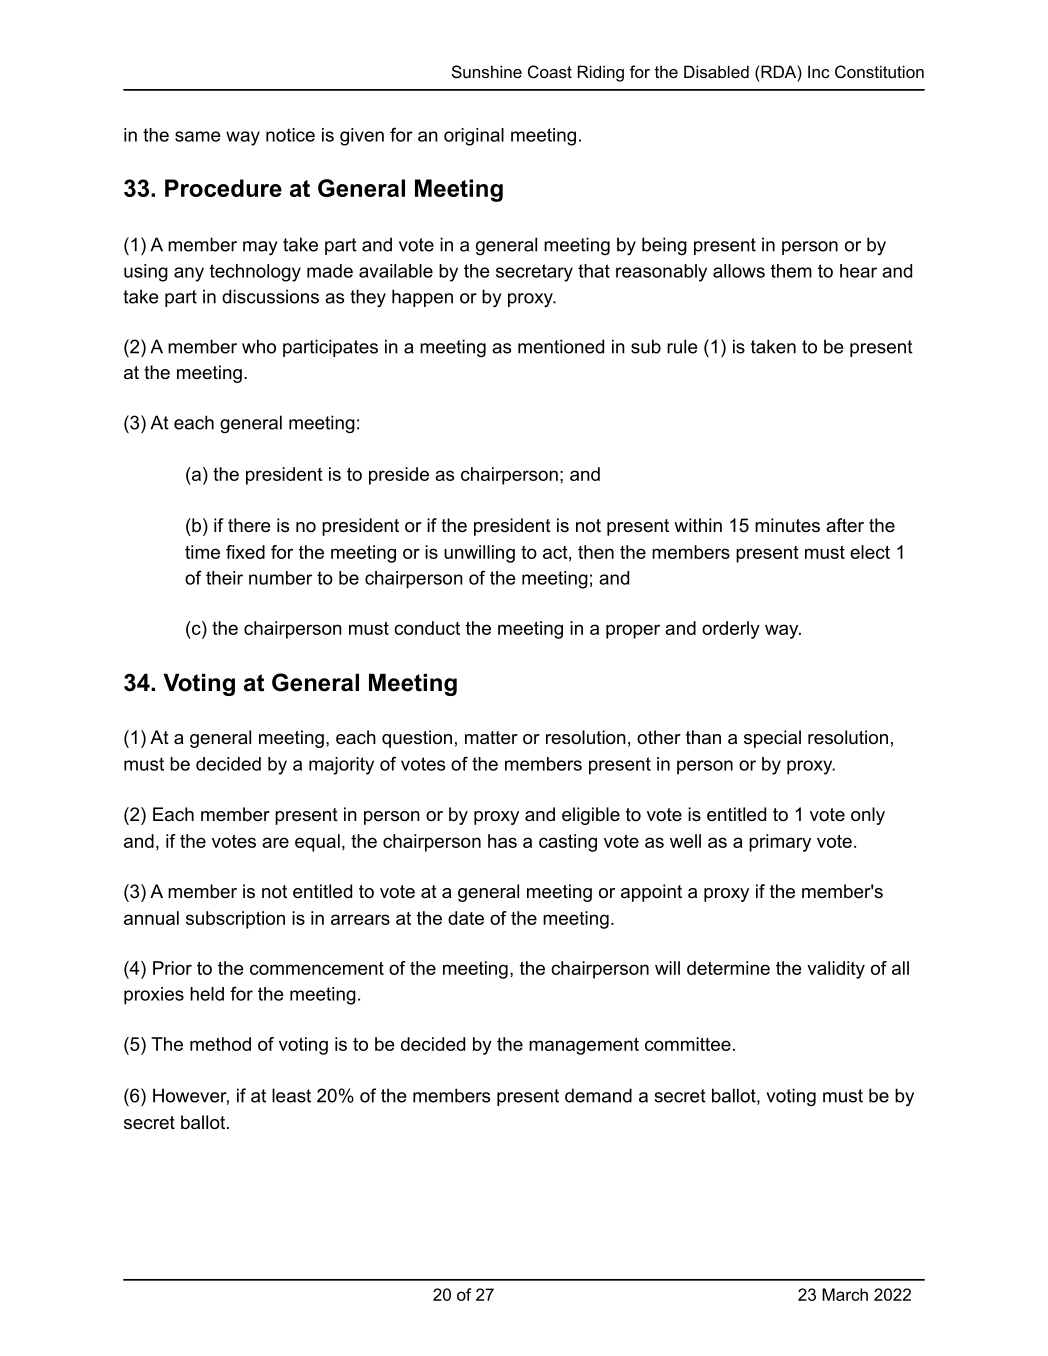 This screenshot has width=1048, height=1356. I want to click on then, so click(596, 552).
